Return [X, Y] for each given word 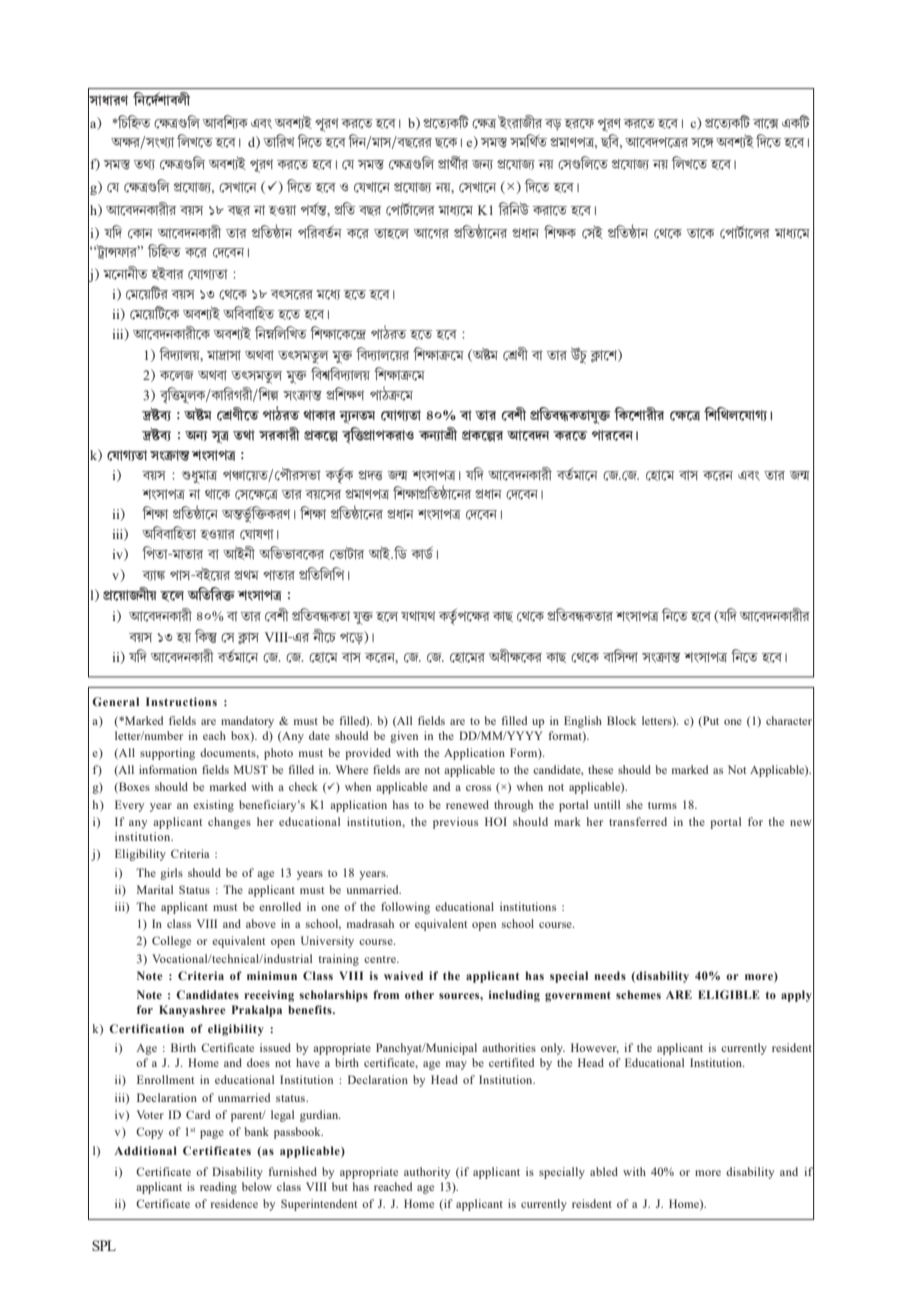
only [553, 1049]
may [456, 1065]
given [404, 737]
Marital [155, 889]
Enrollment [165, 1079]
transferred [638, 821]
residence [234, 1203]
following [405, 908]
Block [622, 720]
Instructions [181, 701]
